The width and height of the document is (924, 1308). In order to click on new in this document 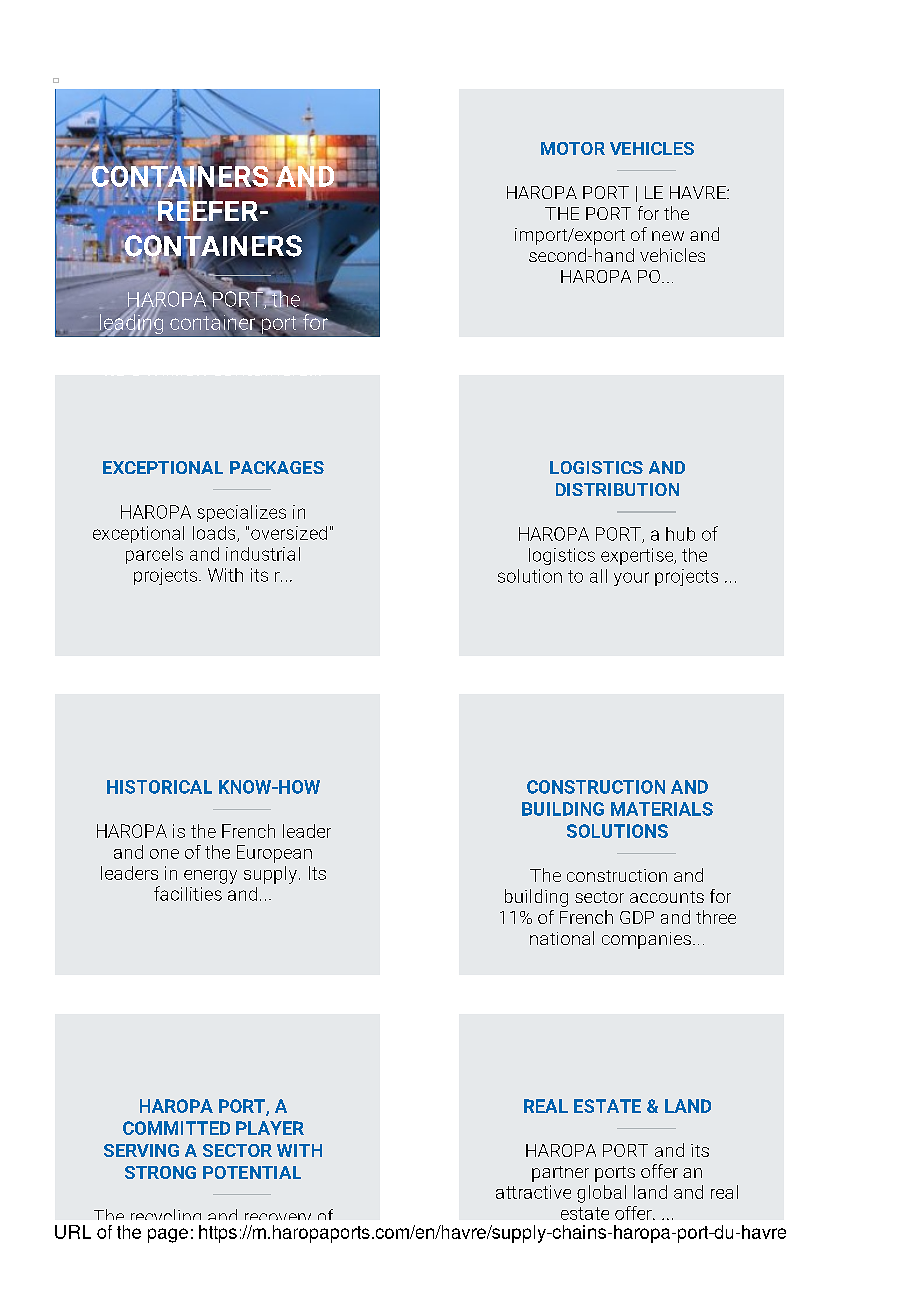, I will do `click(668, 236)`.
